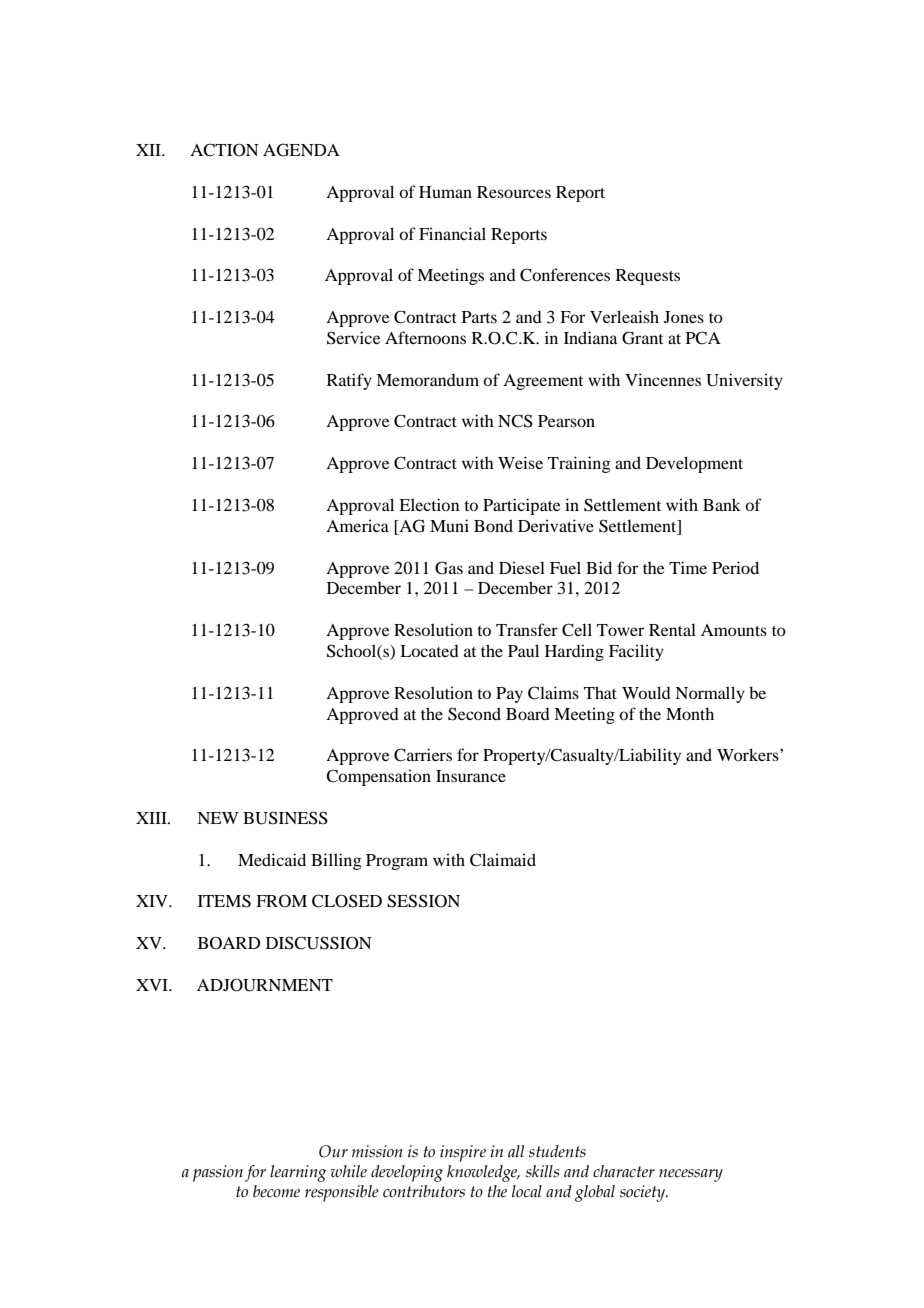 The width and height of the page is (924, 1308). Describe the element at coordinates (218, 818) in the page. I see `NEW` at that location.
